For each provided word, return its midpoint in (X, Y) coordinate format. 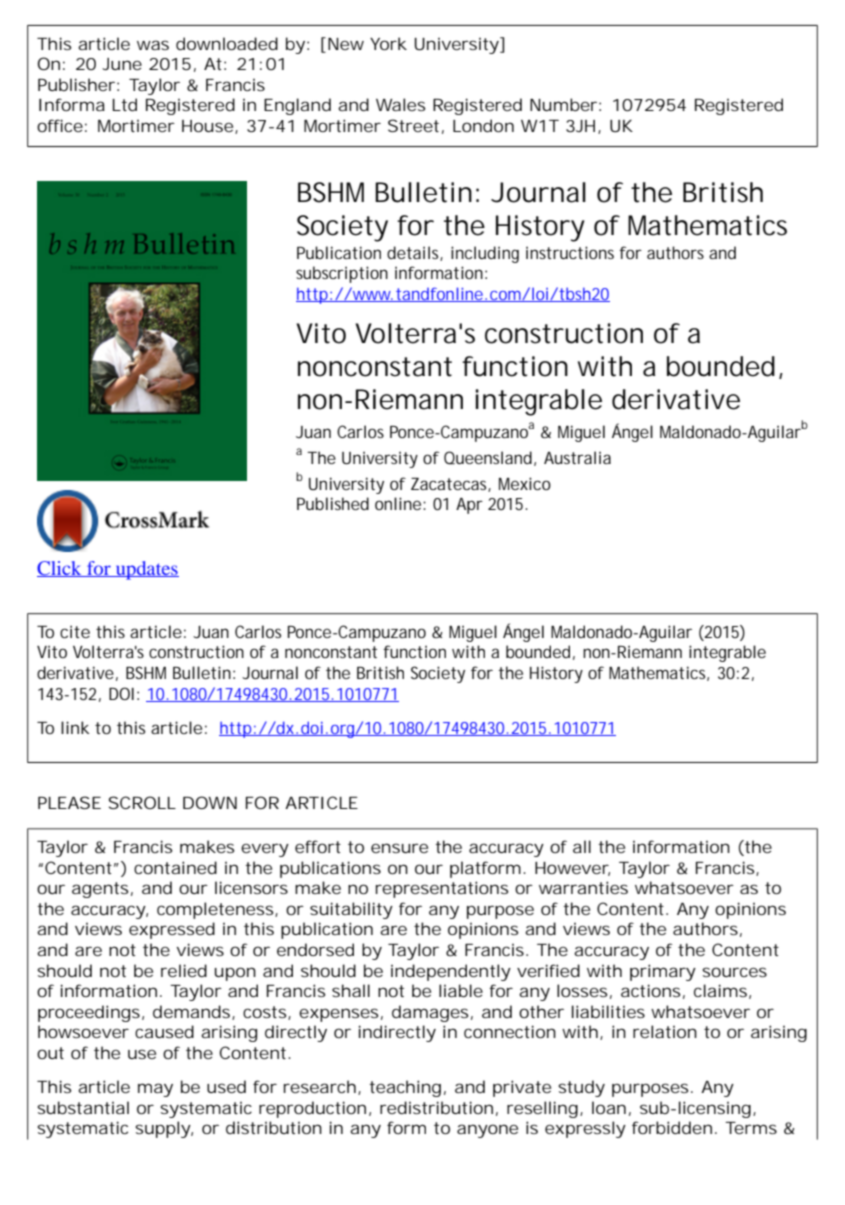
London (483, 125)
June (122, 64)
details (415, 253)
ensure (399, 848)
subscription (342, 274)
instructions (570, 252)
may (155, 1090)
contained (175, 867)
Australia (577, 457)
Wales (400, 104)
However (572, 869)
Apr (469, 506)
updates (146, 570)
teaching (405, 1088)
